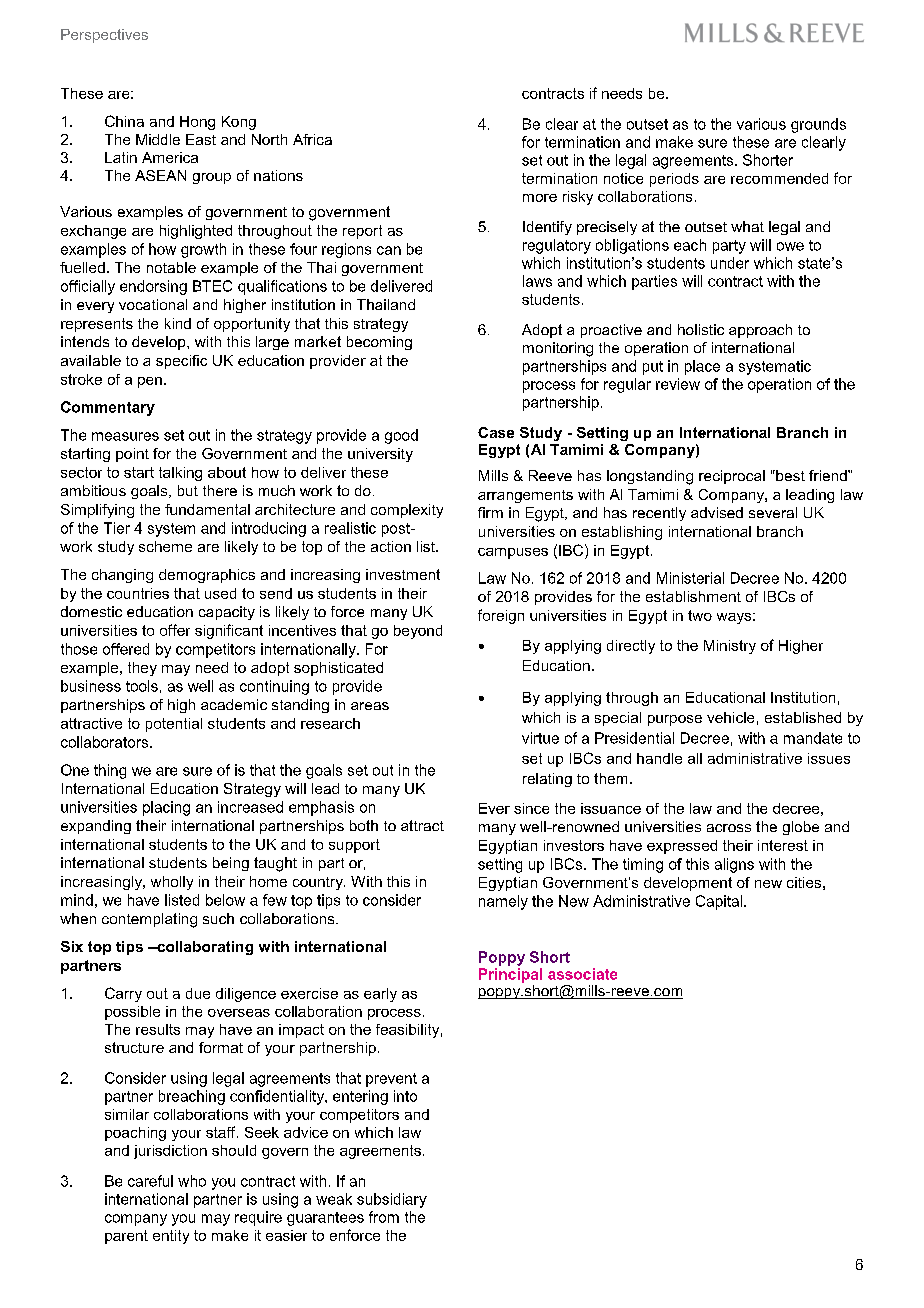 Image resolution: width=924 pixels, height=1308 pixels. Describe the element at coordinates (760, 331) in the screenshot. I see `approach` at that location.
